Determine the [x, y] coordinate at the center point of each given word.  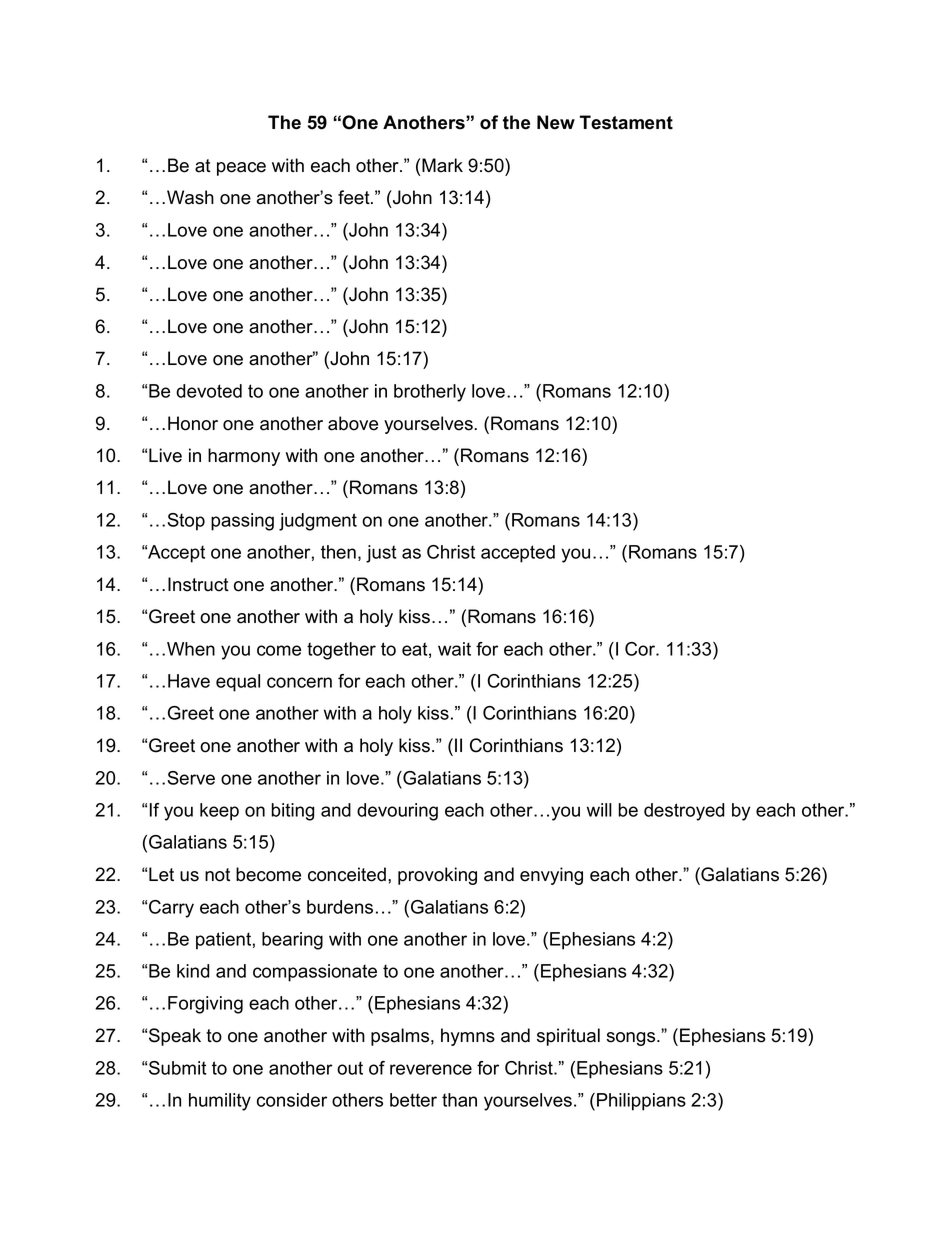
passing [242, 522]
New [556, 122]
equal [238, 683]
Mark [442, 165]
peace [241, 169]
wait [454, 649]
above [353, 423]
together [341, 651]
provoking [437, 876]
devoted [209, 391]
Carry [171, 909]
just [381, 554]
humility [220, 1102]
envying [551, 876]
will [599, 810]
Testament [626, 122]
